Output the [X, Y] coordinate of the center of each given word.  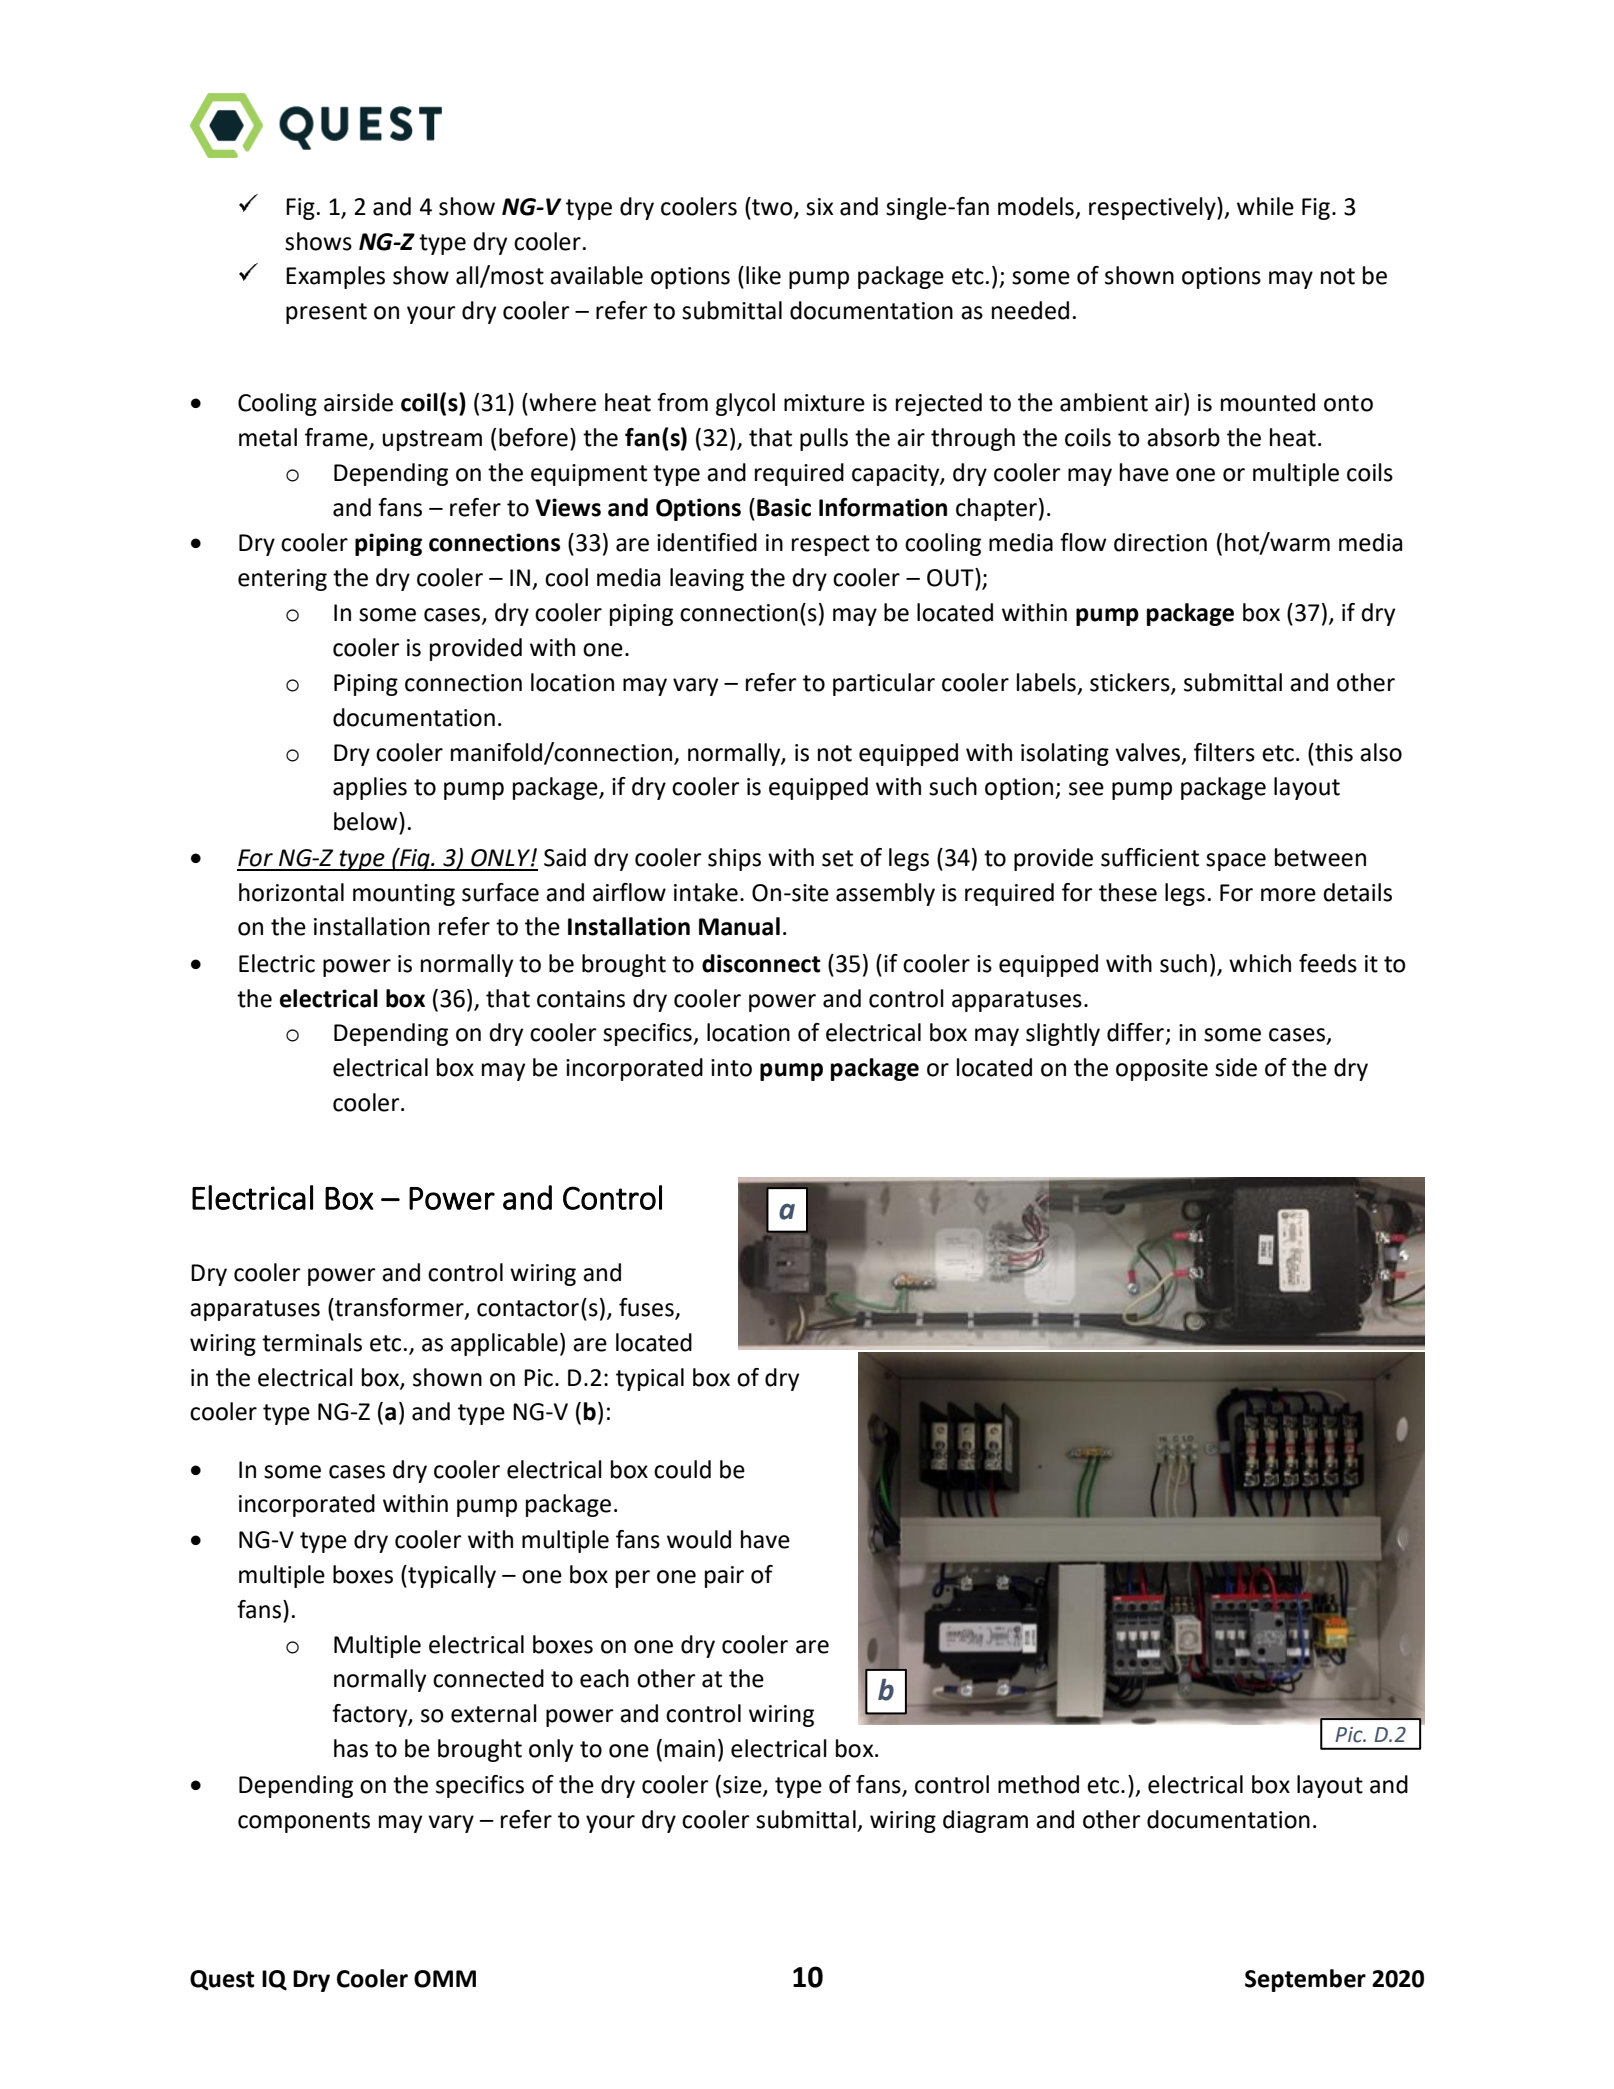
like [763, 275]
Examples [335, 277]
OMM [445, 1979]
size [743, 1786]
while [1265, 206]
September [1305, 1980]
